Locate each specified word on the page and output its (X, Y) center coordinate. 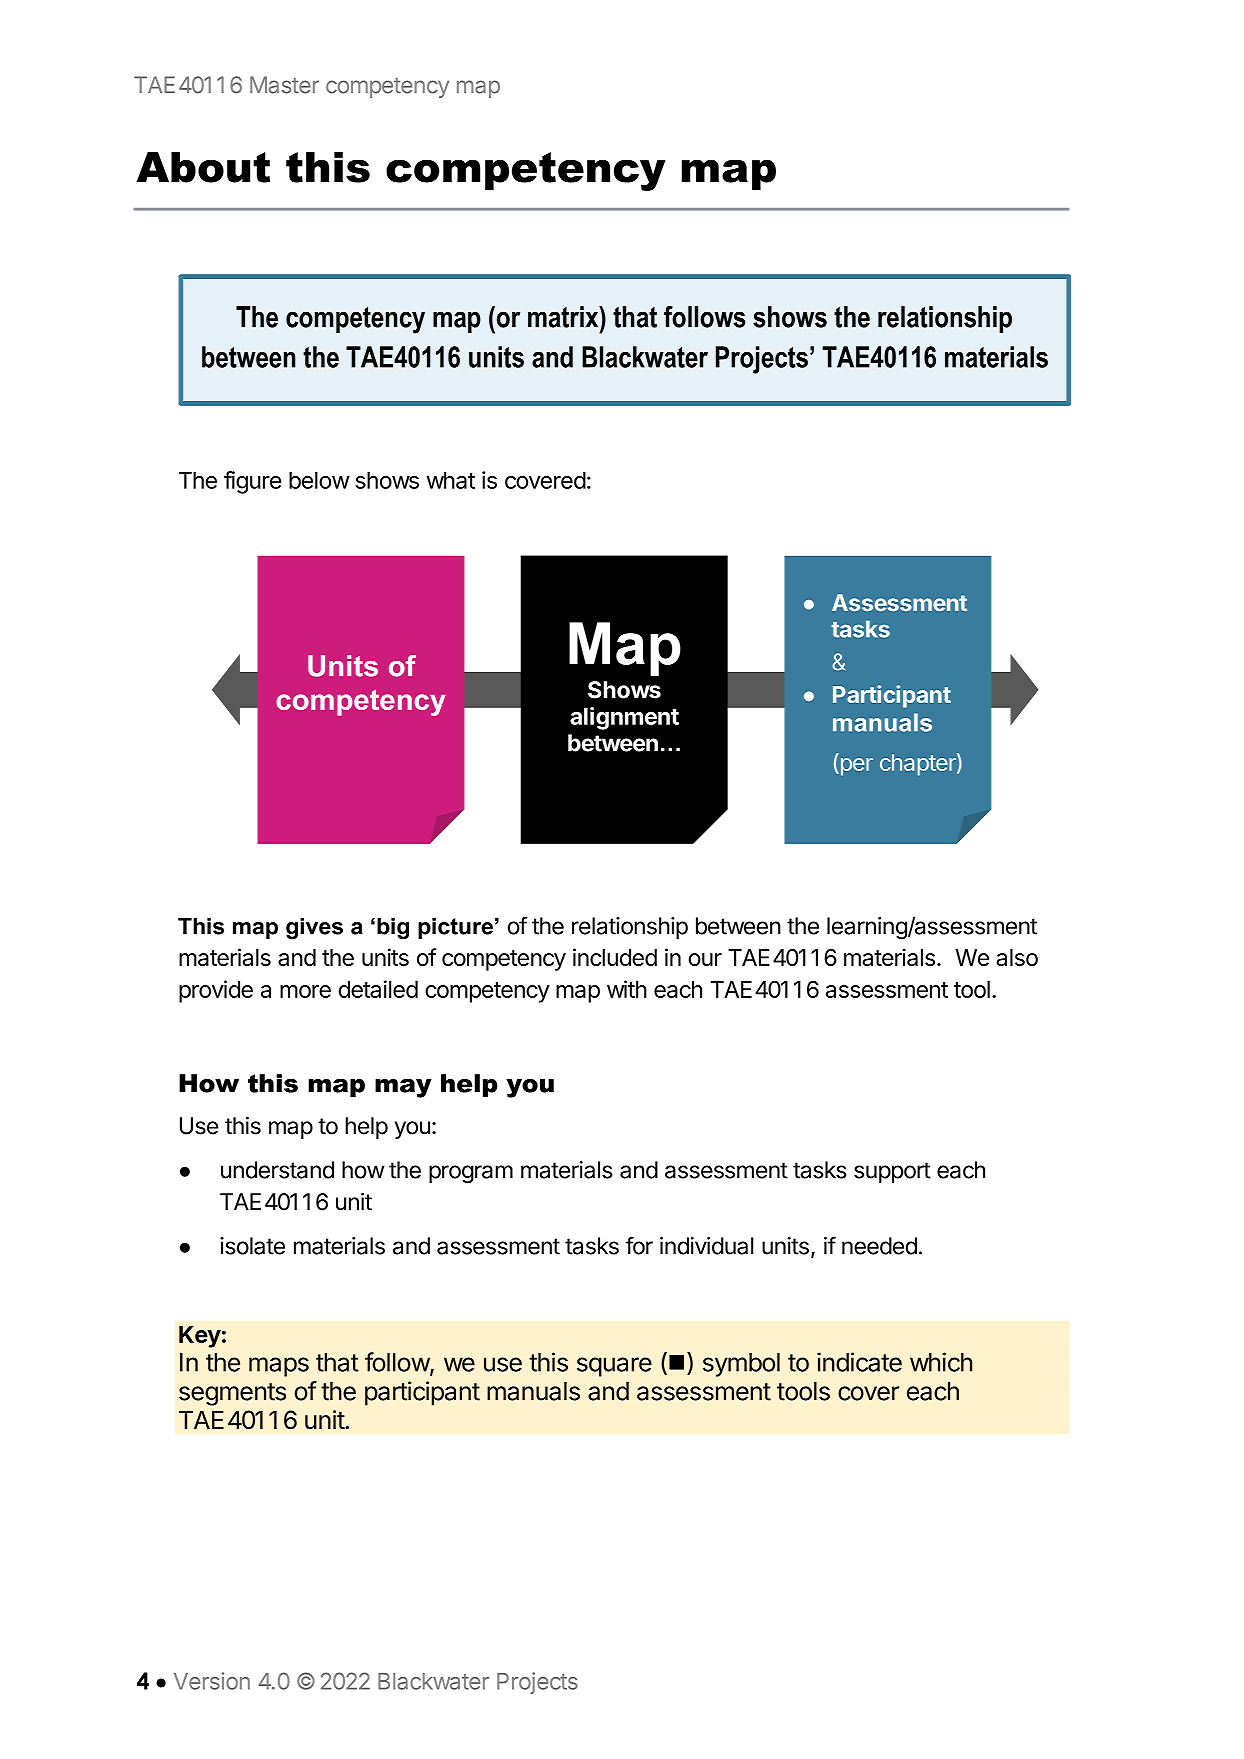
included (615, 957)
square (614, 1367)
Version (212, 1681)
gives (314, 928)
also (1017, 957)
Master (284, 85)
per (855, 767)
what (451, 480)
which (941, 1362)
